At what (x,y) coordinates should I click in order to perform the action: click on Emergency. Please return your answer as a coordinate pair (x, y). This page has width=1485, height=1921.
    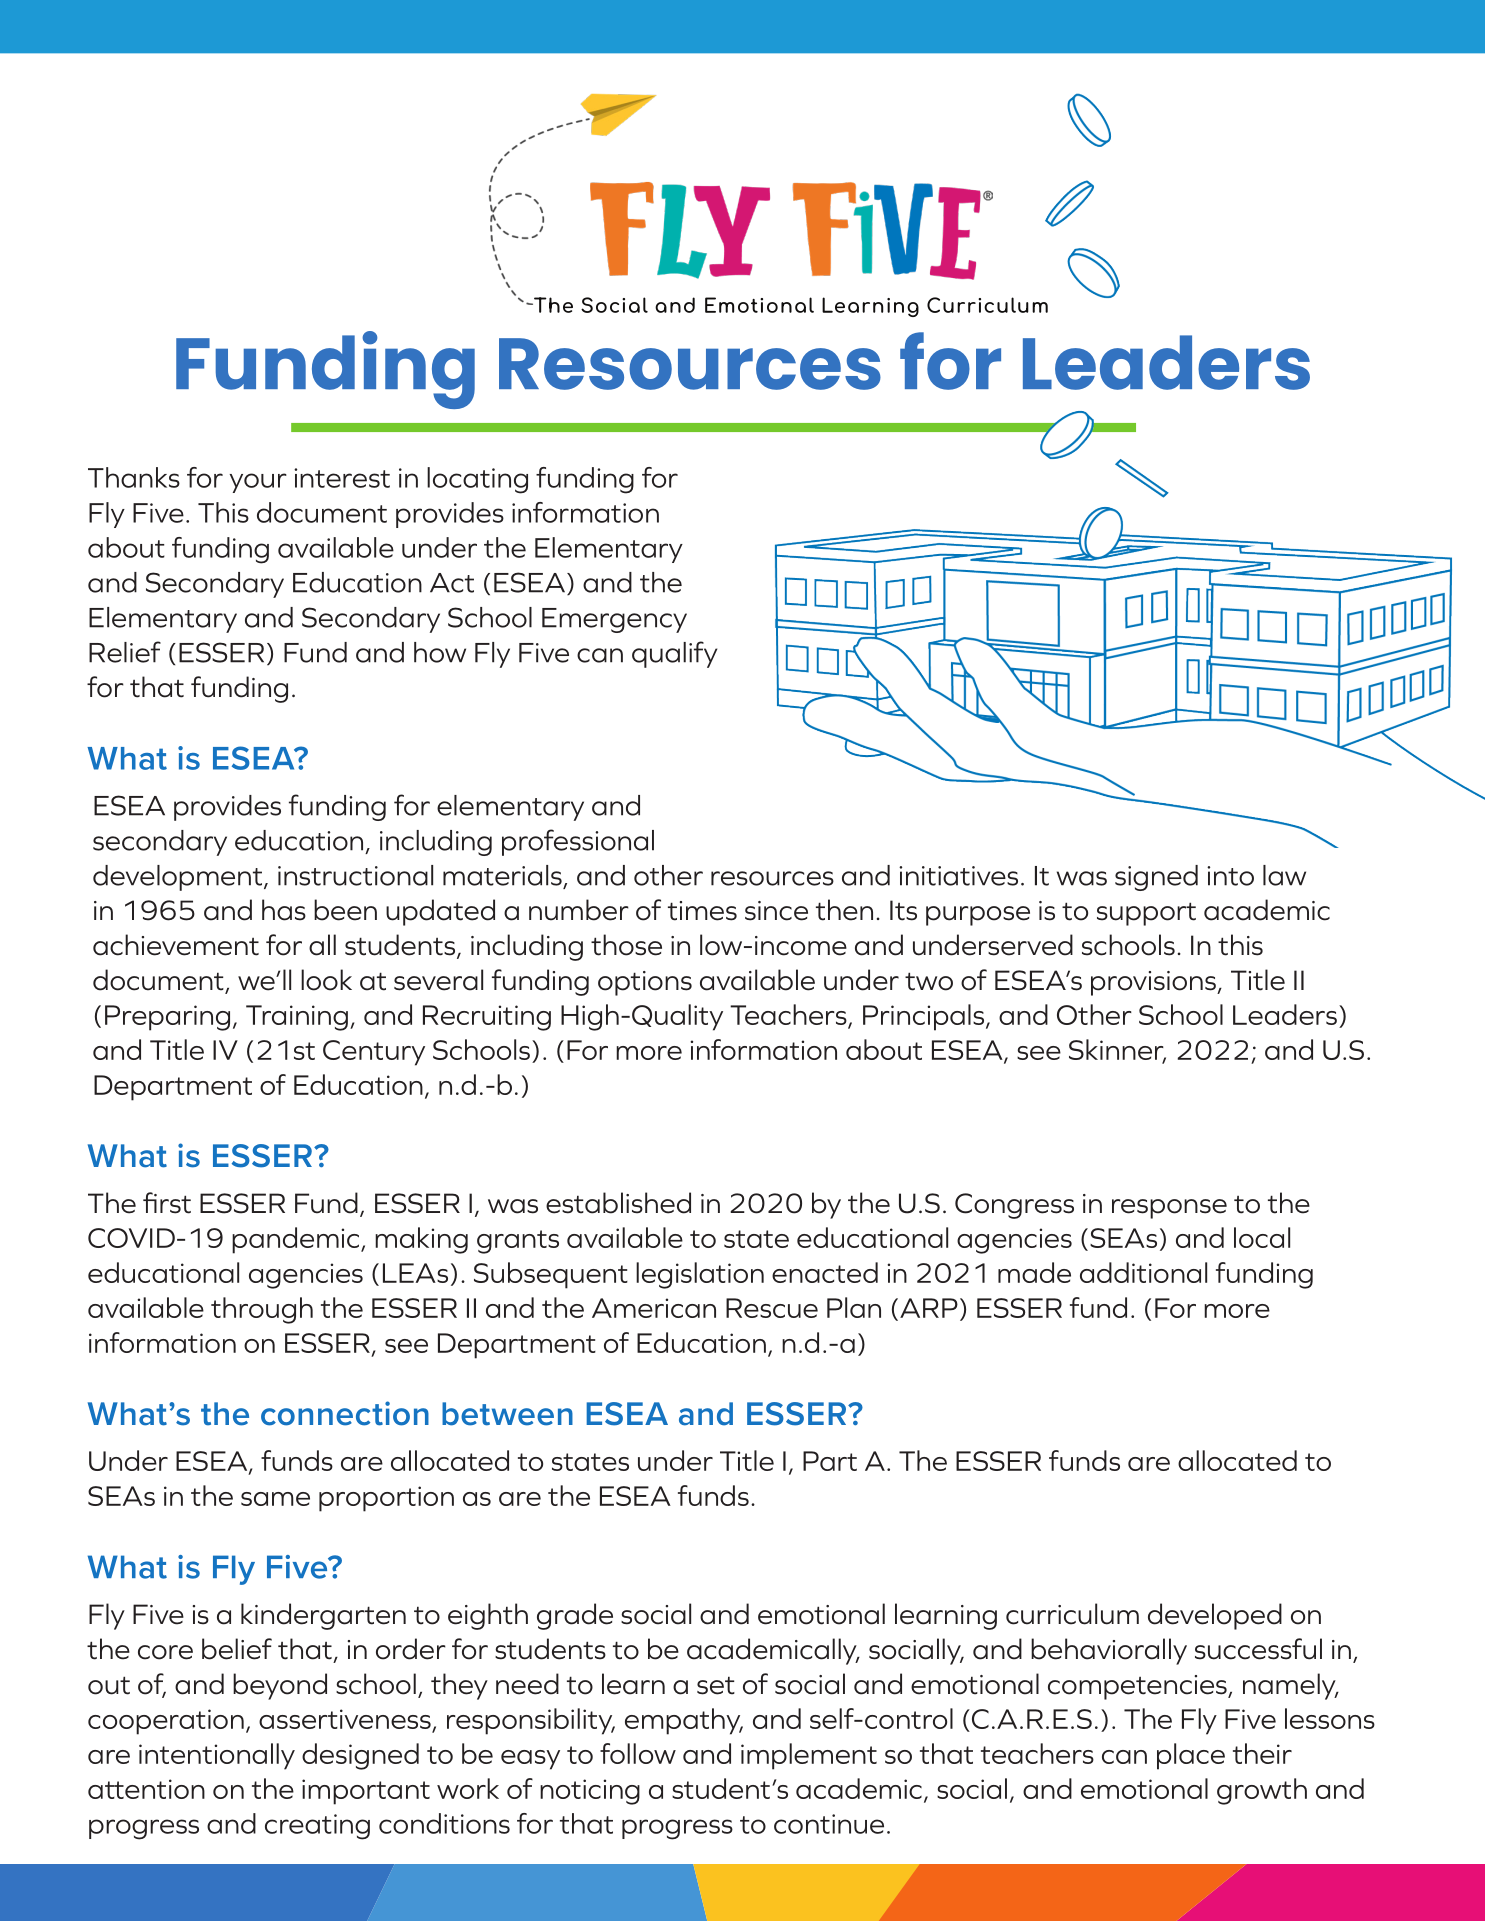
    Looking at the image, I should click on (614, 620).
